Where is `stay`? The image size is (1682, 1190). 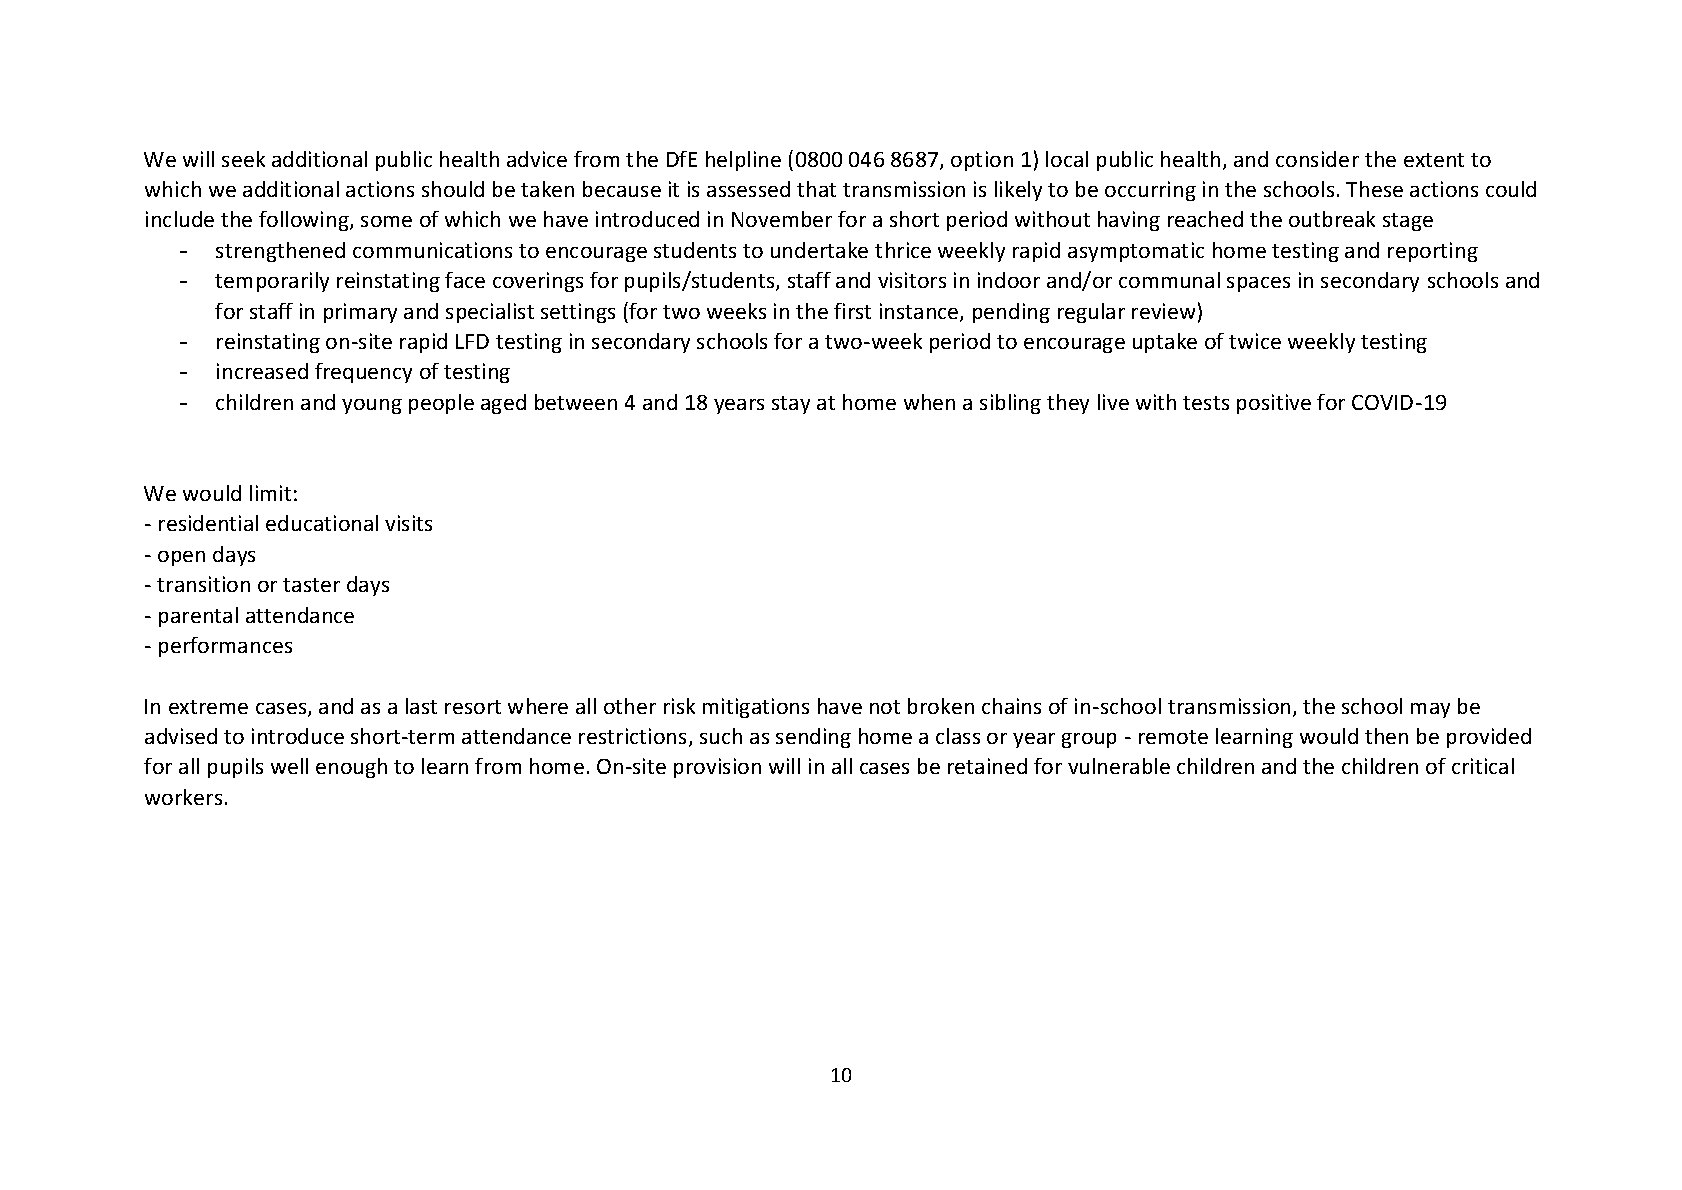
stay is located at coordinates (791, 405).
